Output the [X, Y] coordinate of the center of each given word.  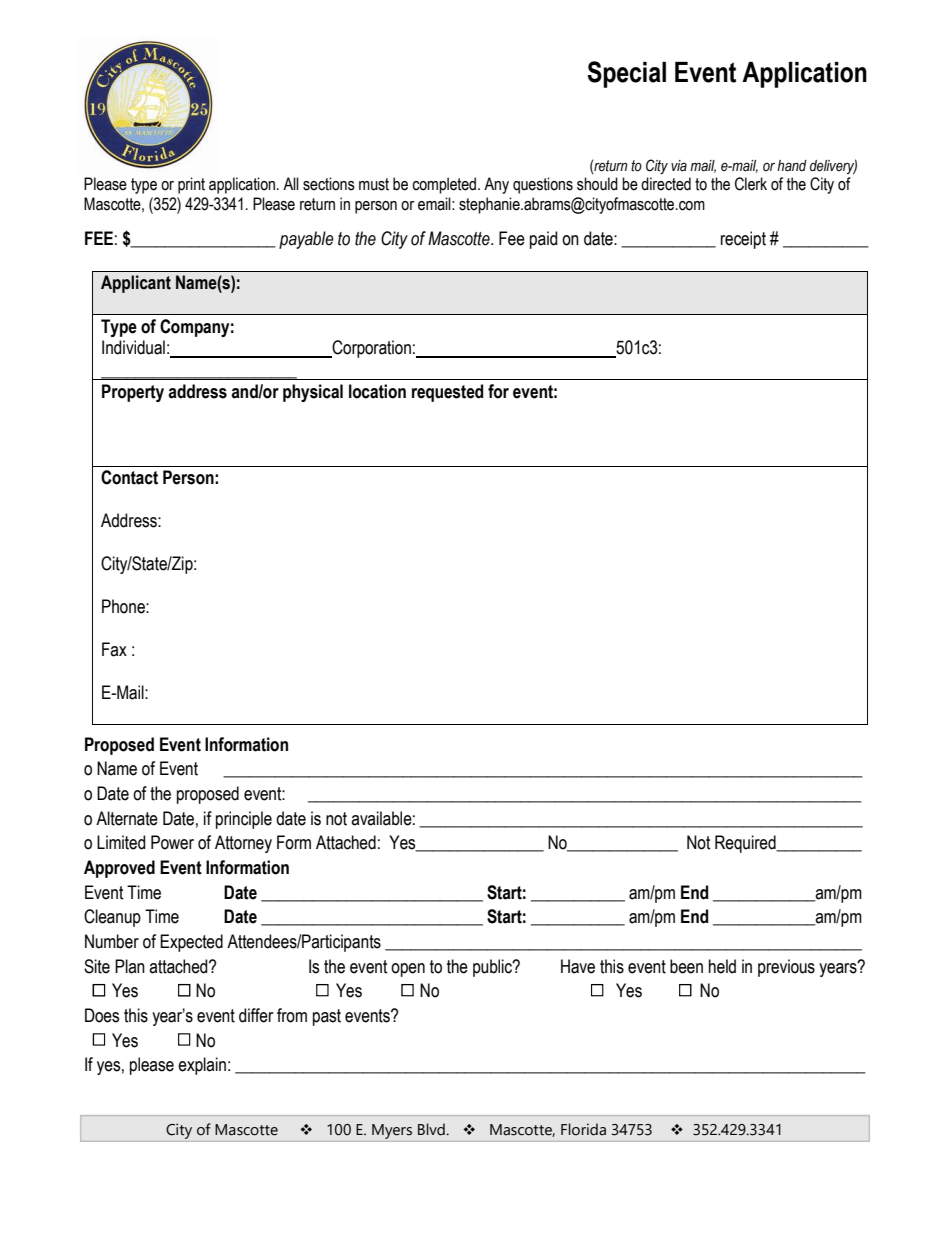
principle [244, 820]
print [191, 185]
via [679, 166]
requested [448, 393]
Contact [129, 477]
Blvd [432, 1129]
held [722, 966]
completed [445, 185]
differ [256, 1015]
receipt [743, 240]
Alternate [127, 818]
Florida [583, 1129]
